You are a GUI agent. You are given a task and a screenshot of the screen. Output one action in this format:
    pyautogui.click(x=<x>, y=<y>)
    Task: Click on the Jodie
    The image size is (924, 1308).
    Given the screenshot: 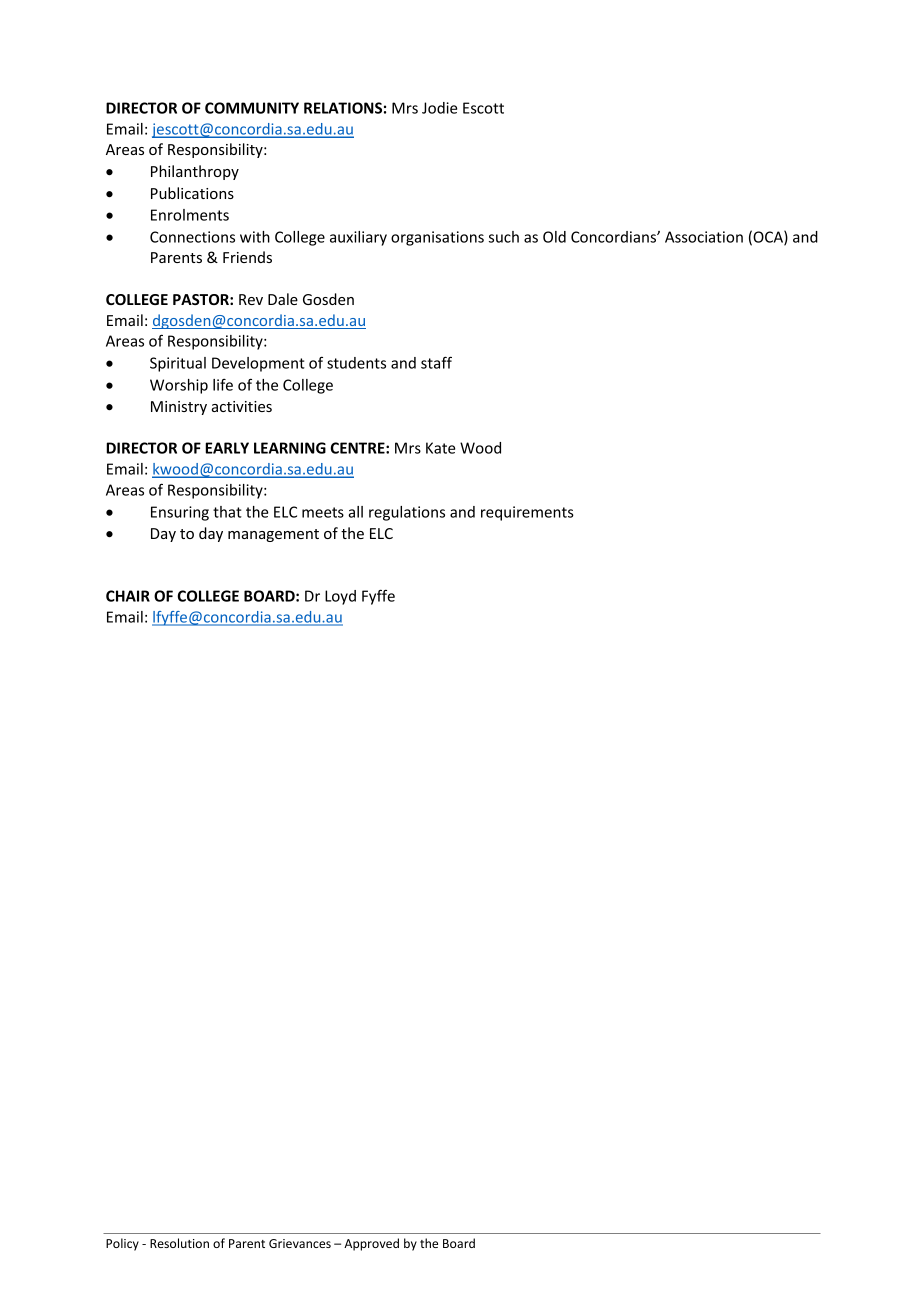 What is the action you would take?
    pyautogui.click(x=439, y=108)
